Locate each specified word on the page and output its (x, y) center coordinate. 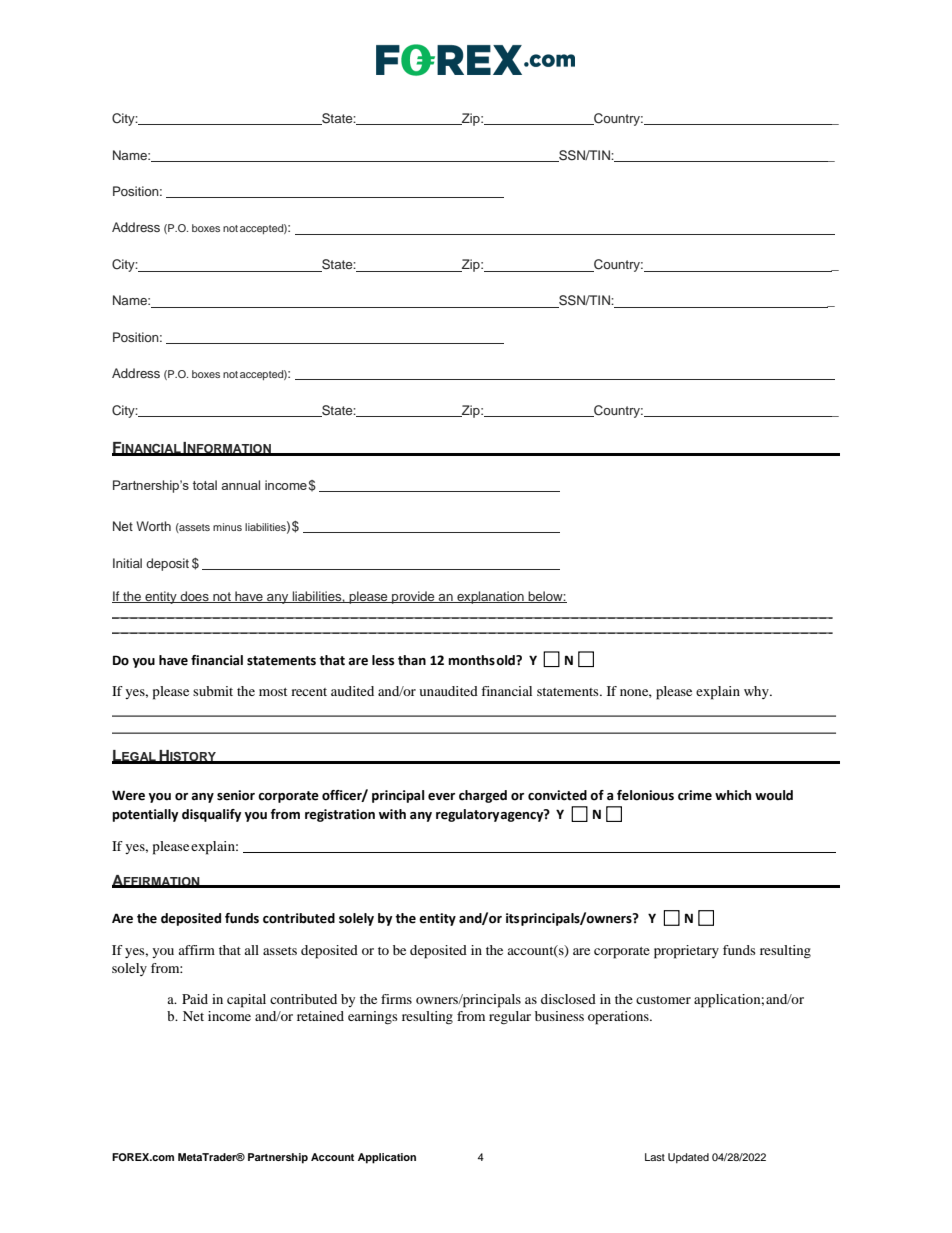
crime (695, 795)
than (412, 660)
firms (396, 999)
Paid (195, 999)
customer (663, 1000)
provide (413, 597)
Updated (688, 1158)
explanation (490, 597)
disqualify (211, 815)
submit (213, 691)
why (757, 692)
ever (441, 797)
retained (320, 1016)
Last (655, 1157)
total (205, 485)
